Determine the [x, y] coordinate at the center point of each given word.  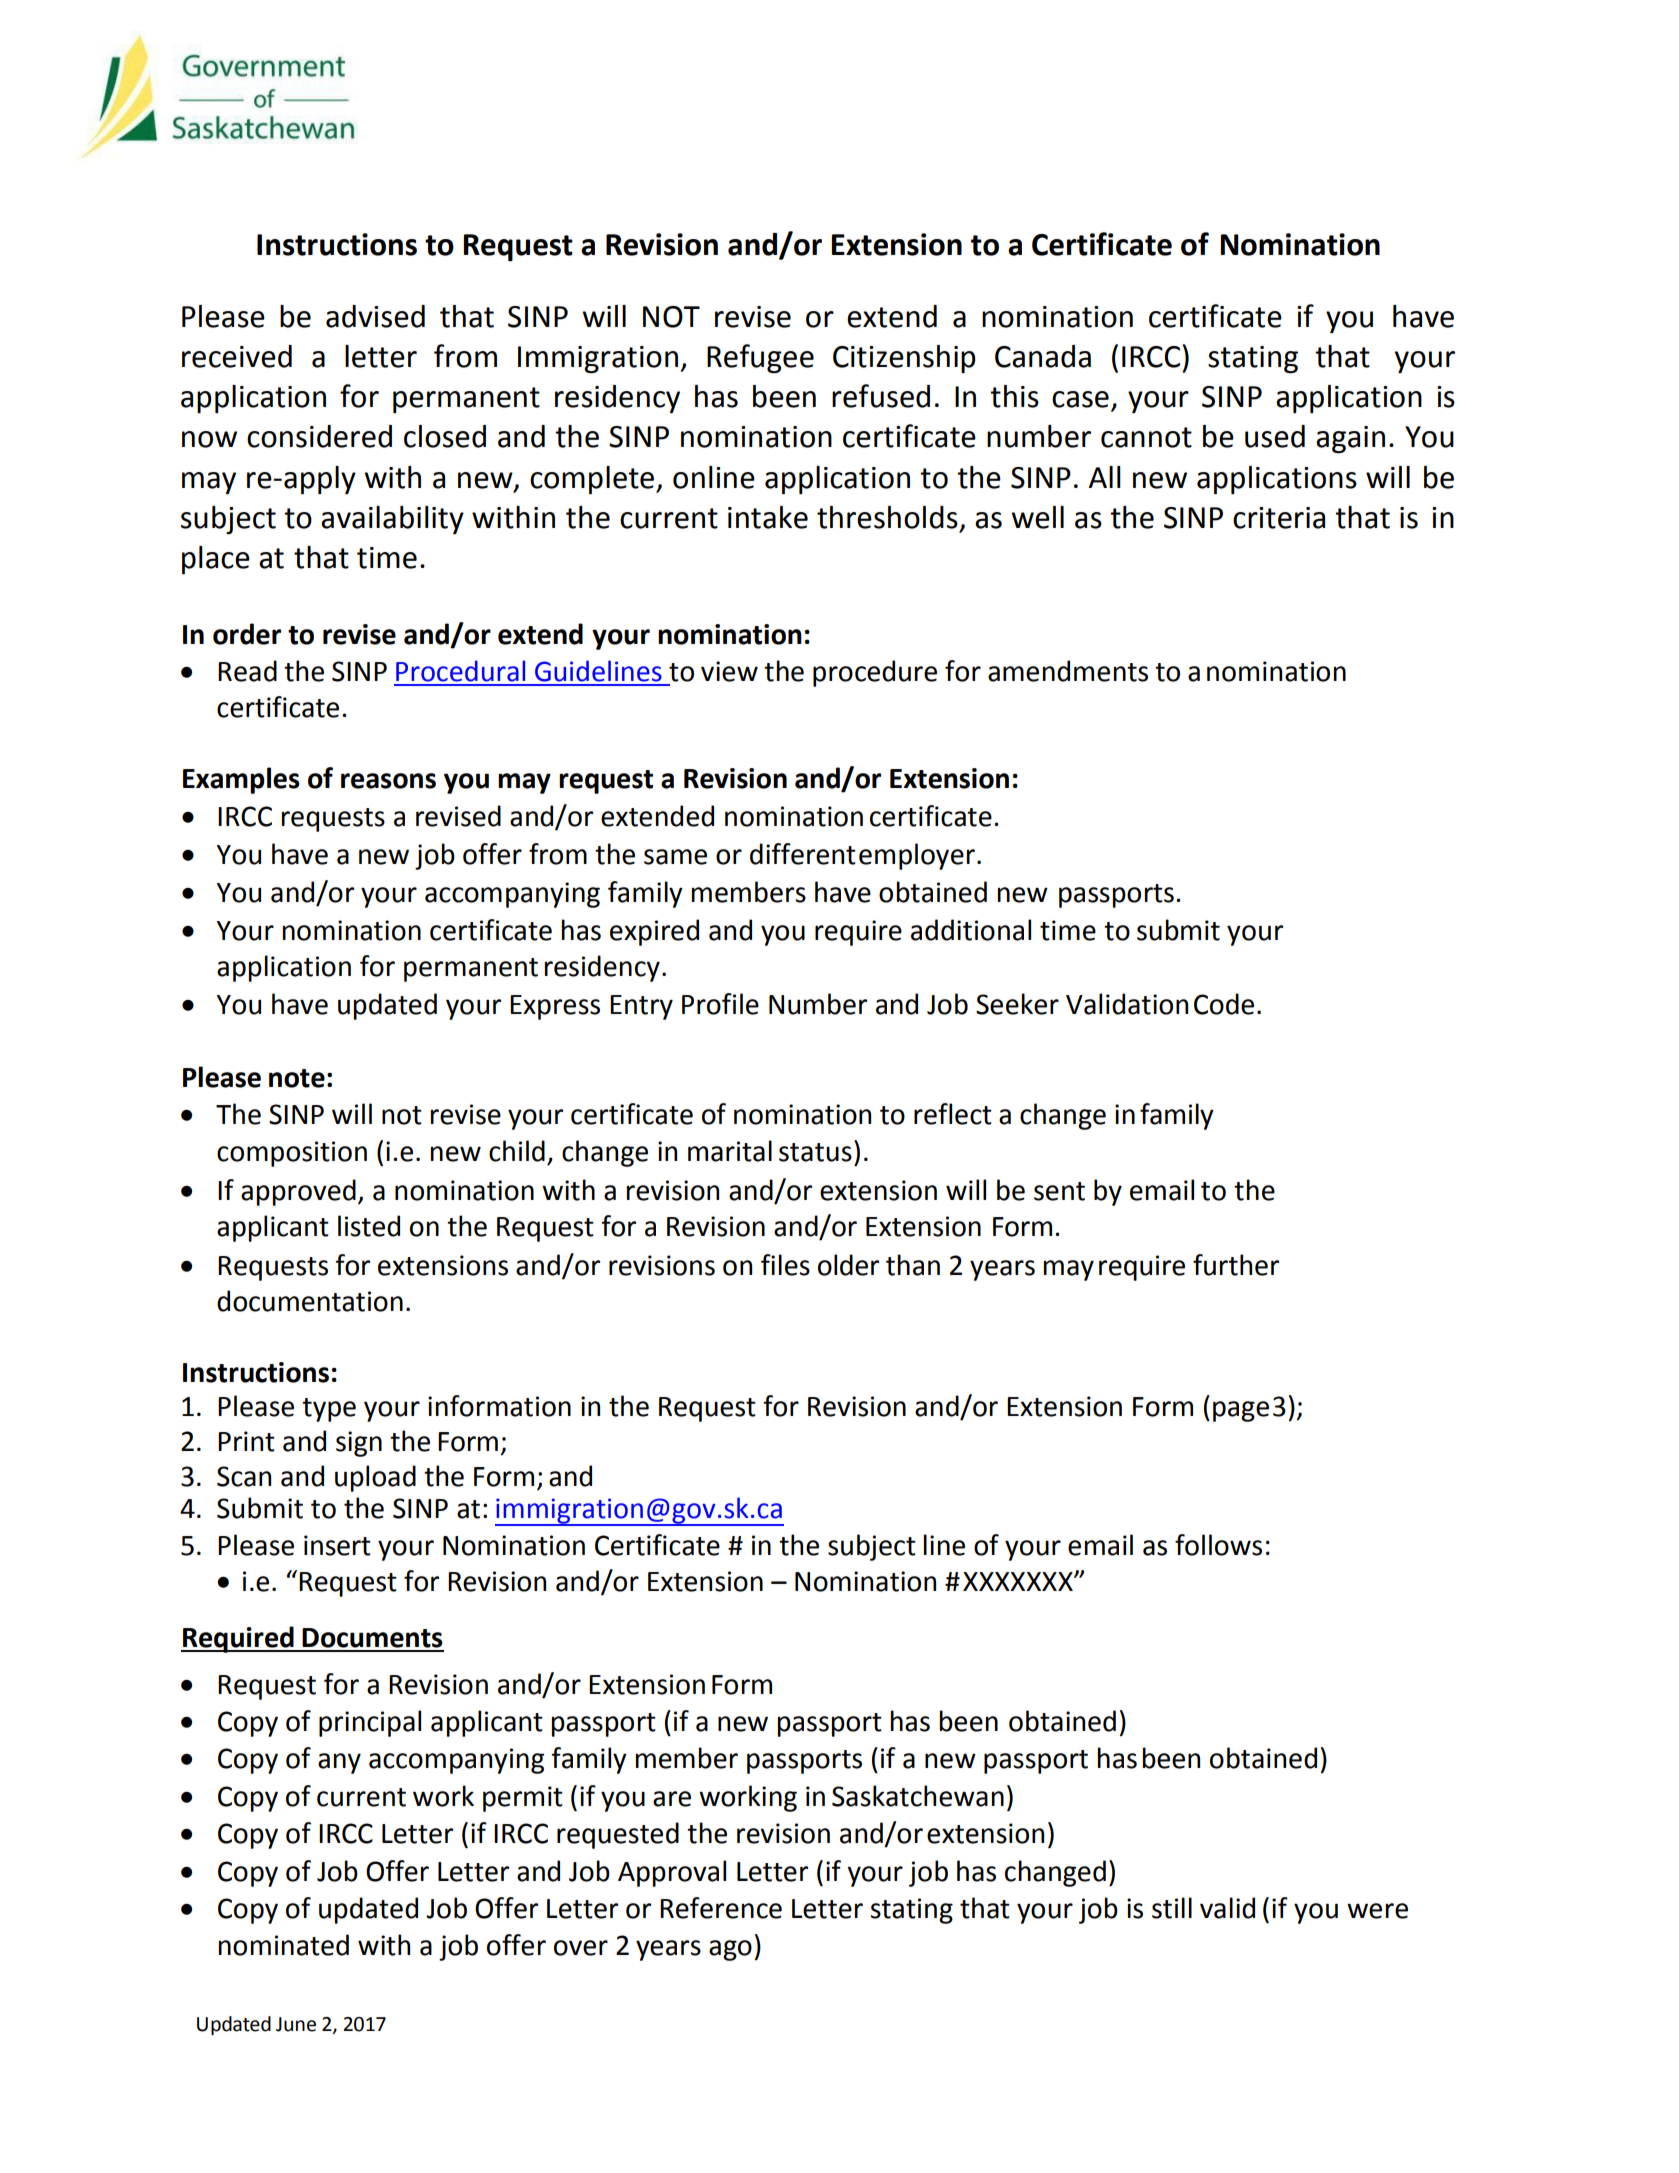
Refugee [760, 358]
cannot [1146, 437]
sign [359, 1444]
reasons [388, 781]
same [675, 857]
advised [375, 316]
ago [730, 1950]
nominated [284, 1945]
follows [1218, 1545]
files [785, 1265]
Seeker [1017, 1004]
